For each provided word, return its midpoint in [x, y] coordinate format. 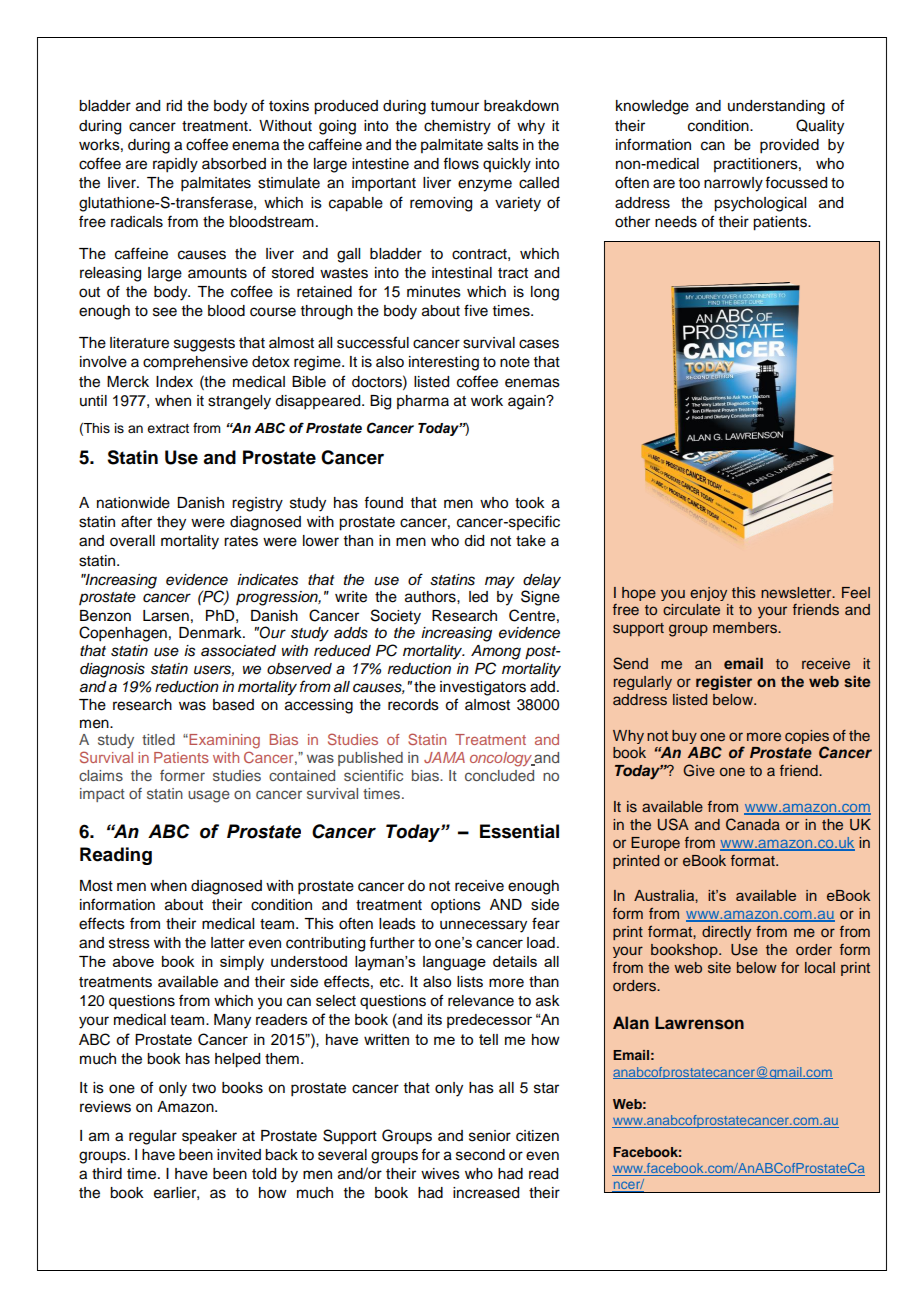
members [746, 628]
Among [496, 652]
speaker [209, 1137]
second [480, 1155]
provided [789, 146]
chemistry [457, 127]
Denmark [211, 633]
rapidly [175, 165]
